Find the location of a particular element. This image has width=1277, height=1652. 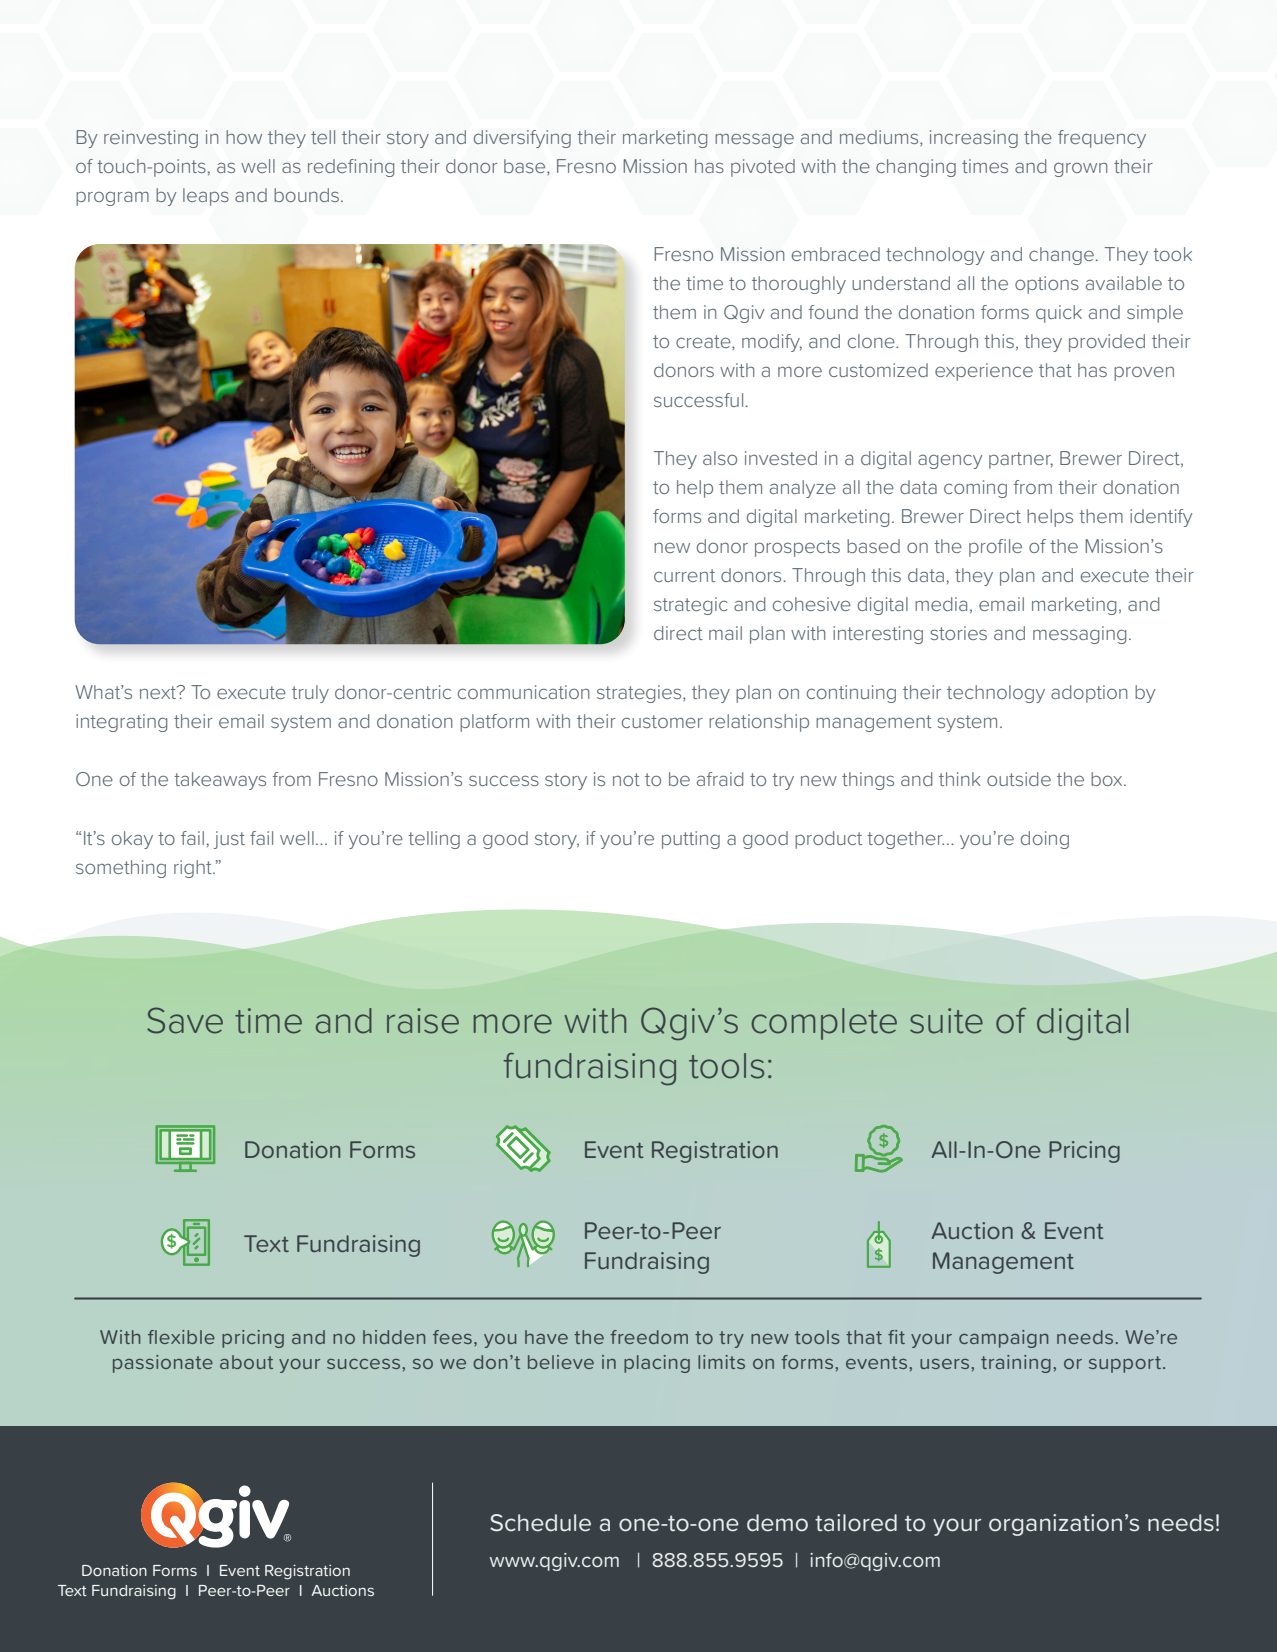

messaging is located at coordinates (1079, 635).
